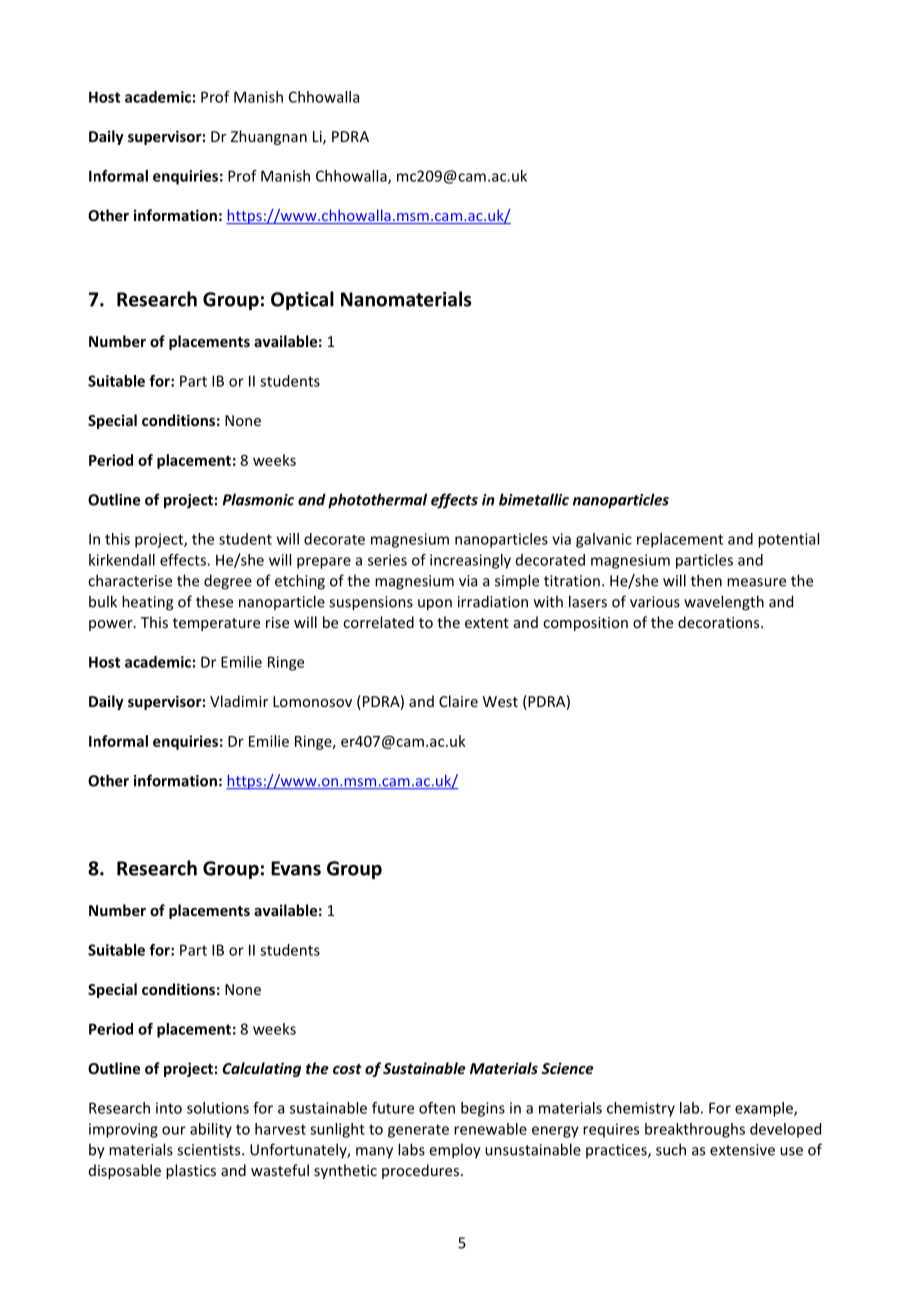 The image size is (924, 1308). What do you see at coordinates (788, 540) in the screenshot?
I see `potential` at bounding box center [788, 540].
